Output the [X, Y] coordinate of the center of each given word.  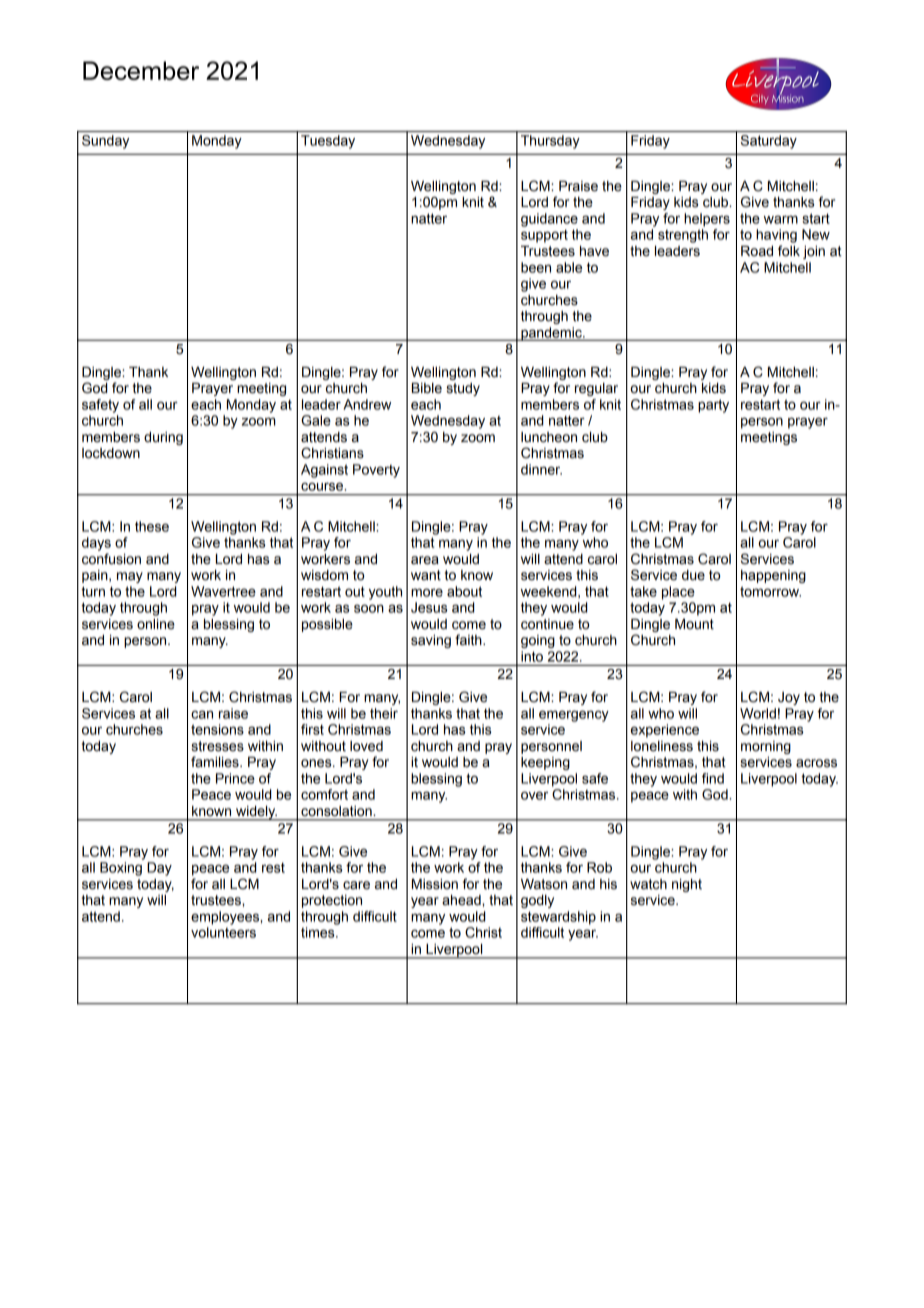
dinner [541, 469]
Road [757, 251]
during [163, 438]
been [536, 267]
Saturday [769, 142]
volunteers [223, 932]
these [152, 526]
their [384, 713]
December [141, 70]
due [693, 575]
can [202, 714]
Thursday [550, 142]
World [758, 713]
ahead [462, 900]
